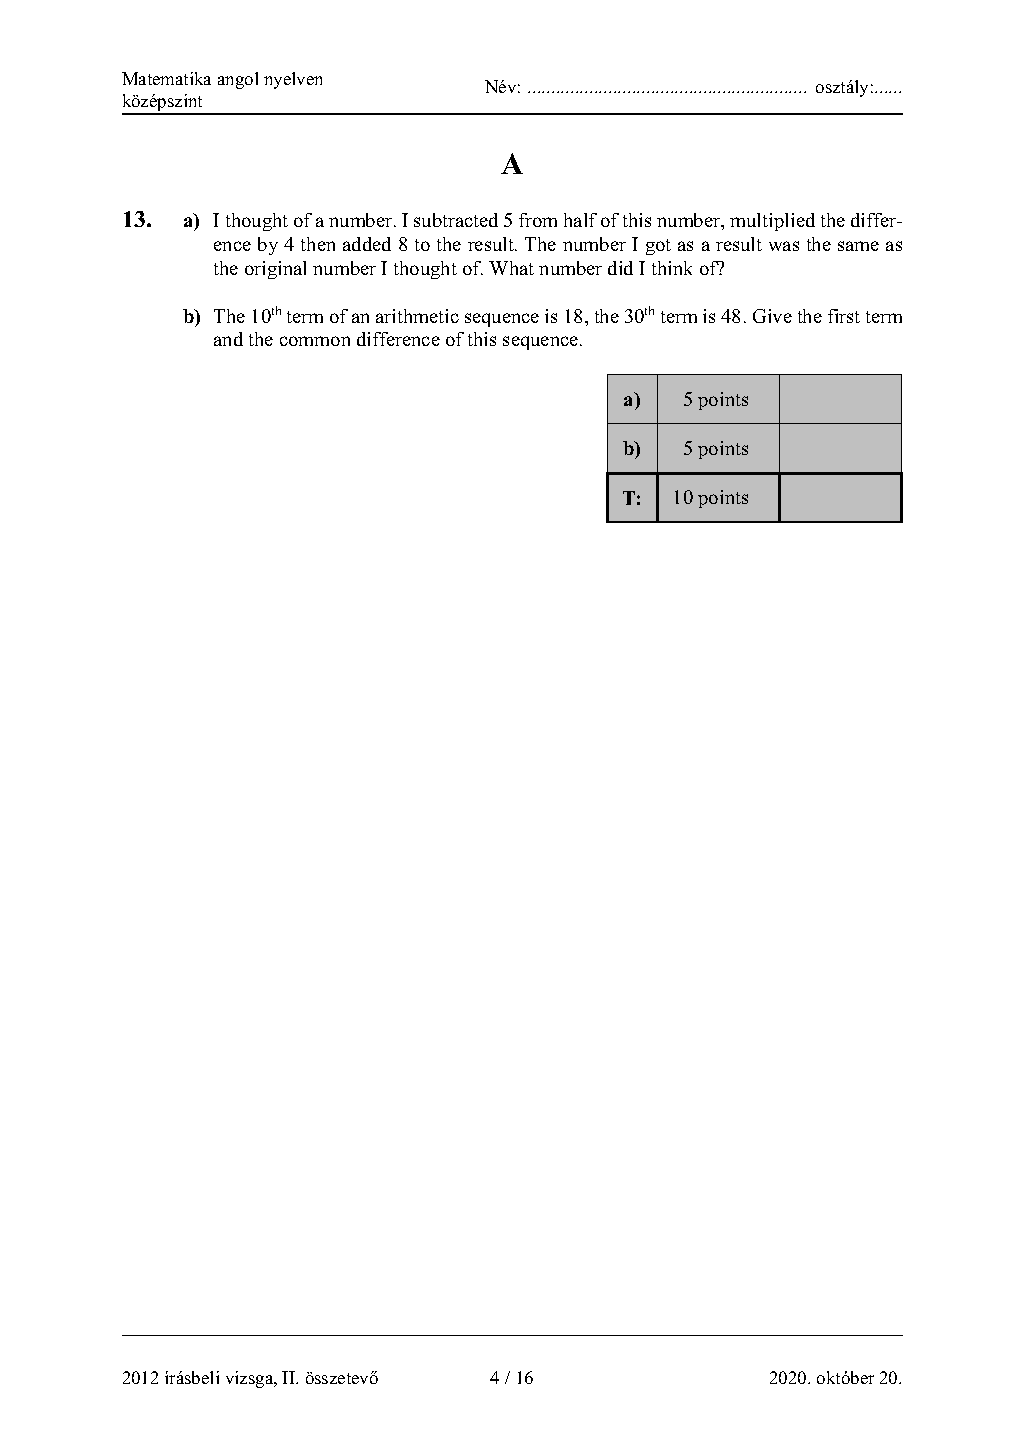 Image resolution: width=1025 pixels, height=1450 pixels. Describe the element at coordinates (417, 316) in the page. I see `arithmetic` at that location.
